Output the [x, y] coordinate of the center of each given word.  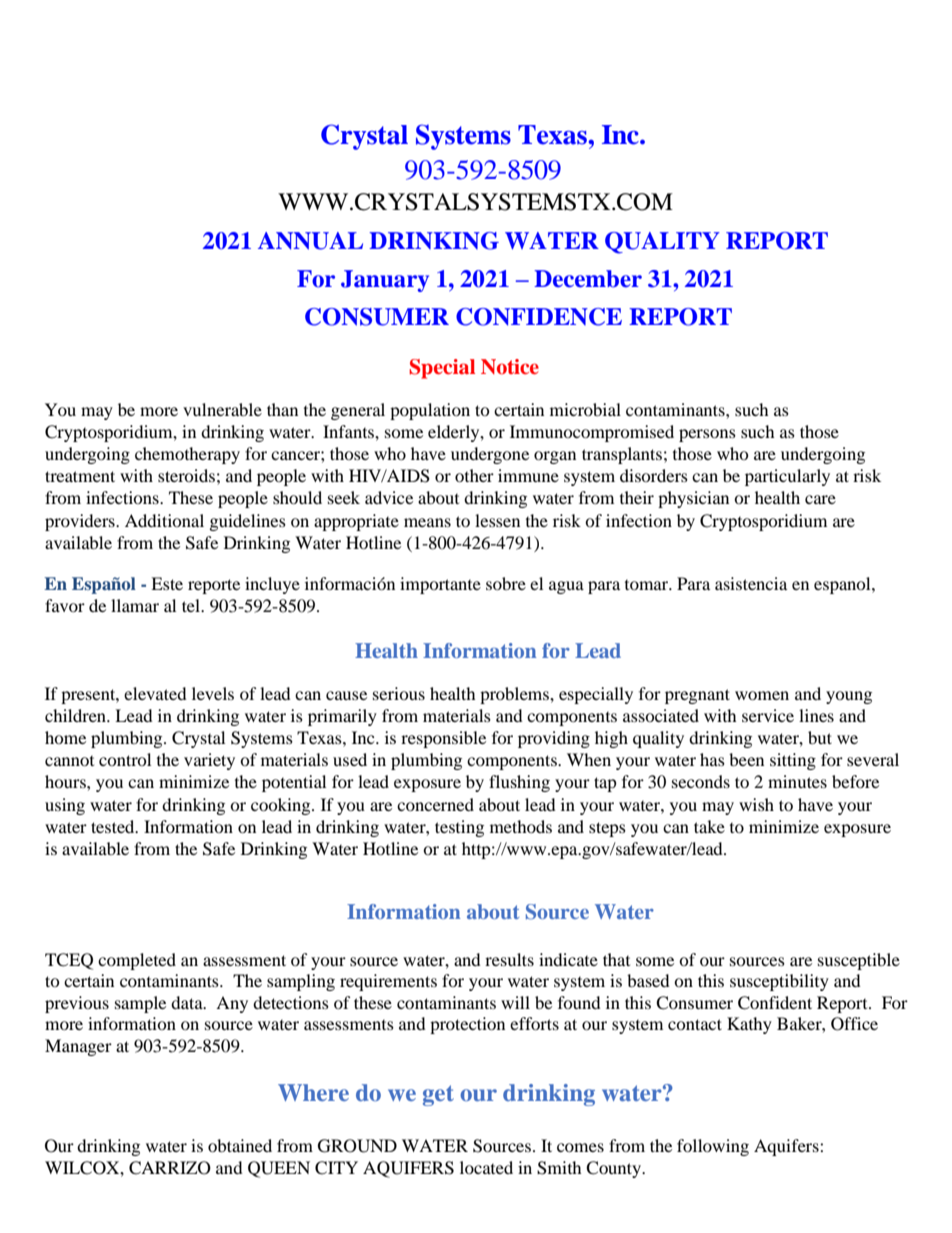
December [588, 279]
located [486, 1167]
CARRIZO [170, 1168]
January [385, 281]
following [713, 1147]
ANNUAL [310, 241]
